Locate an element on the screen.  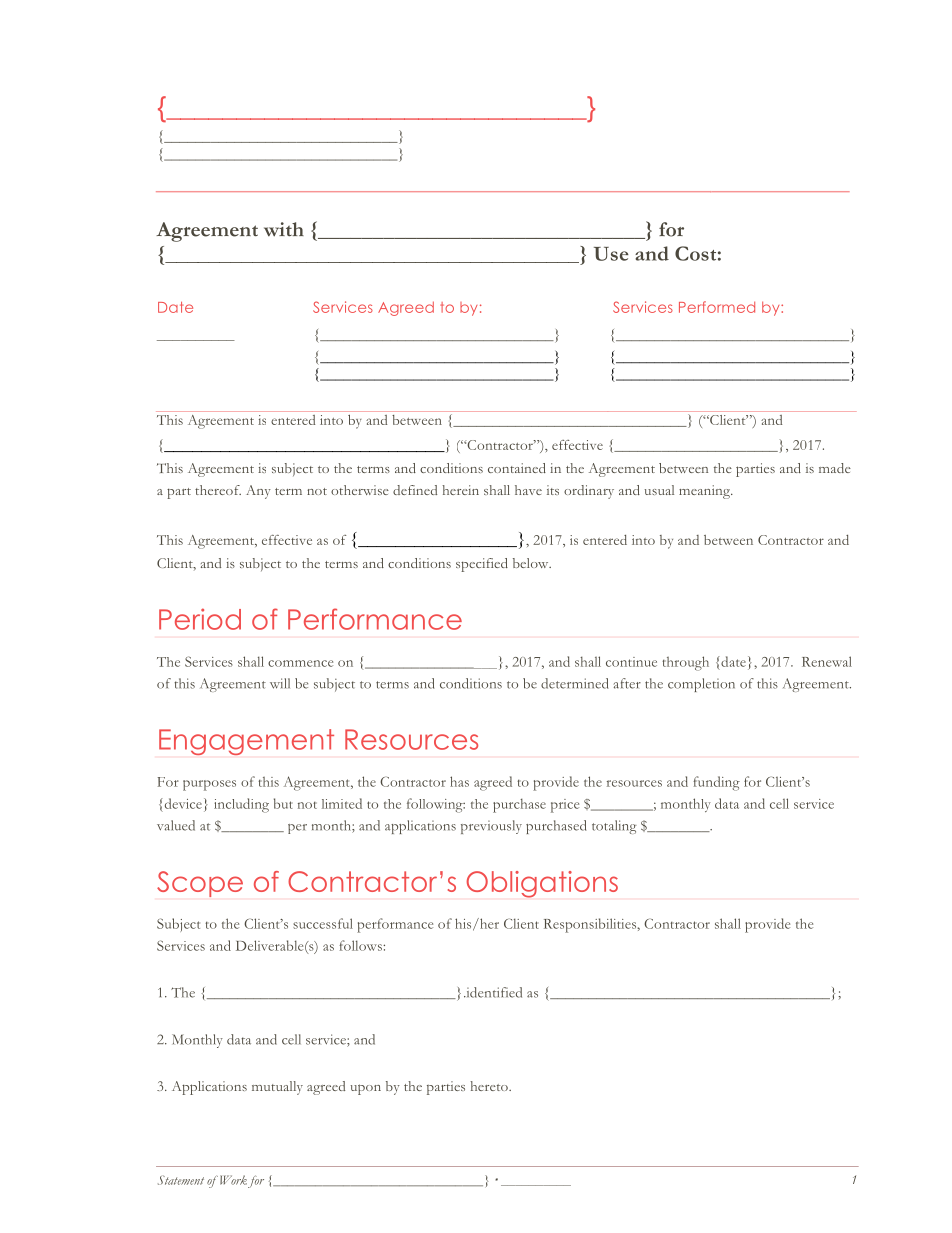
Use is located at coordinates (611, 254).
